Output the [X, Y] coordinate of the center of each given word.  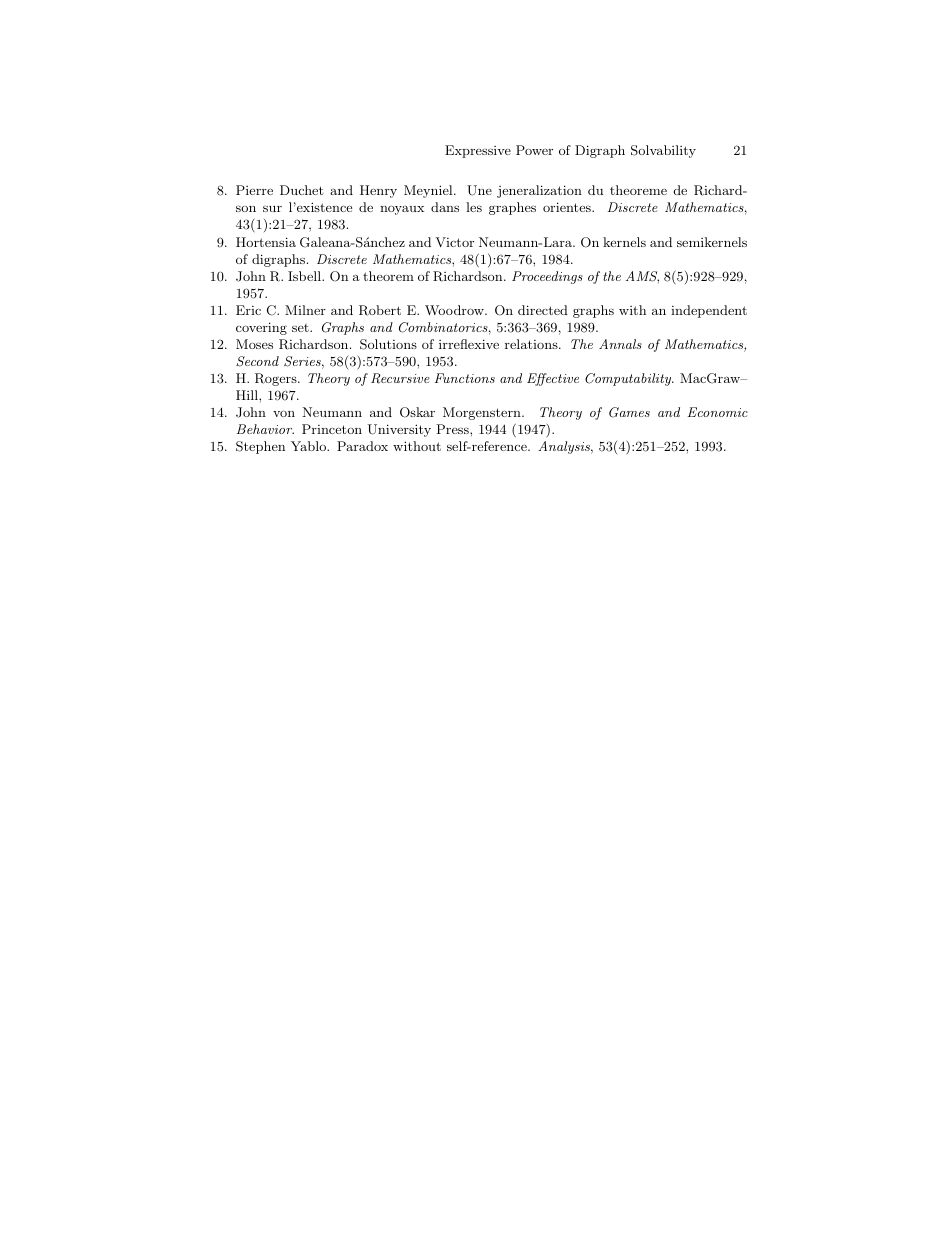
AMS [642, 277]
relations [532, 344]
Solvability [663, 151]
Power [534, 150]
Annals [620, 344]
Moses [254, 344]
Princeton [332, 429]
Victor [454, 242]
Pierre [254, 190]
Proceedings [547, 277]
